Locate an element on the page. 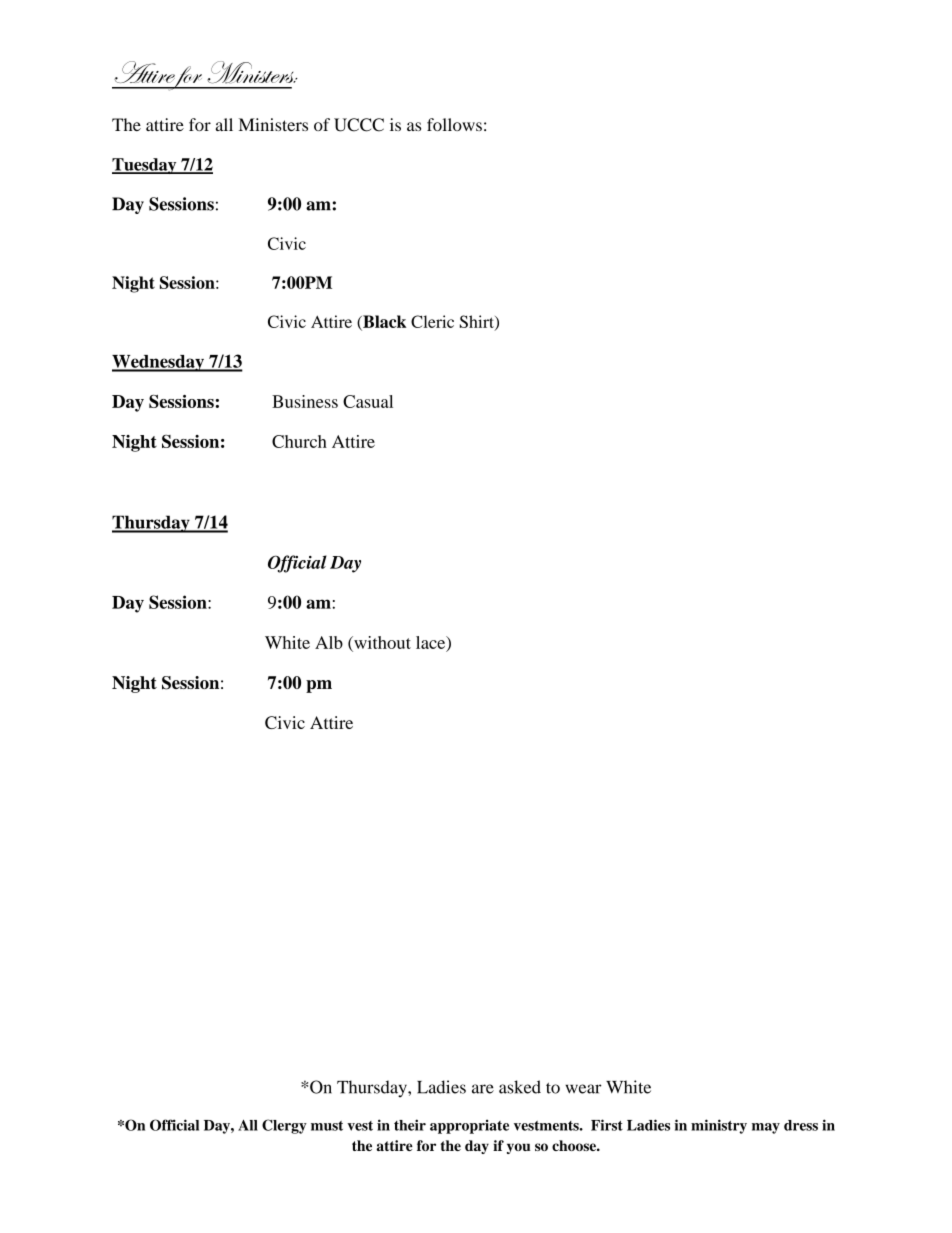  without is located at coordinates (381, 642).
